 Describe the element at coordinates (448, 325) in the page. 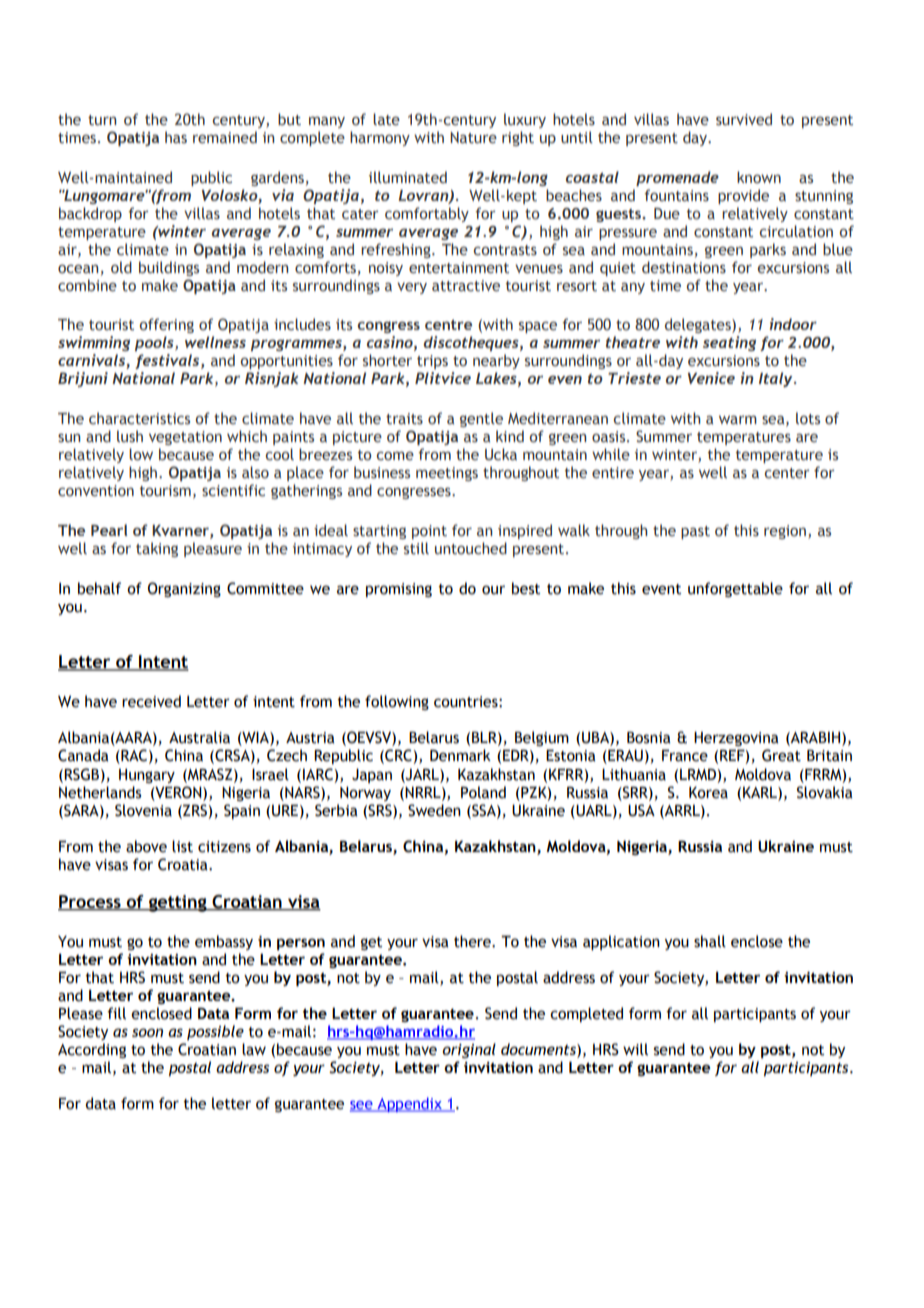

I see `centre` at that location.
